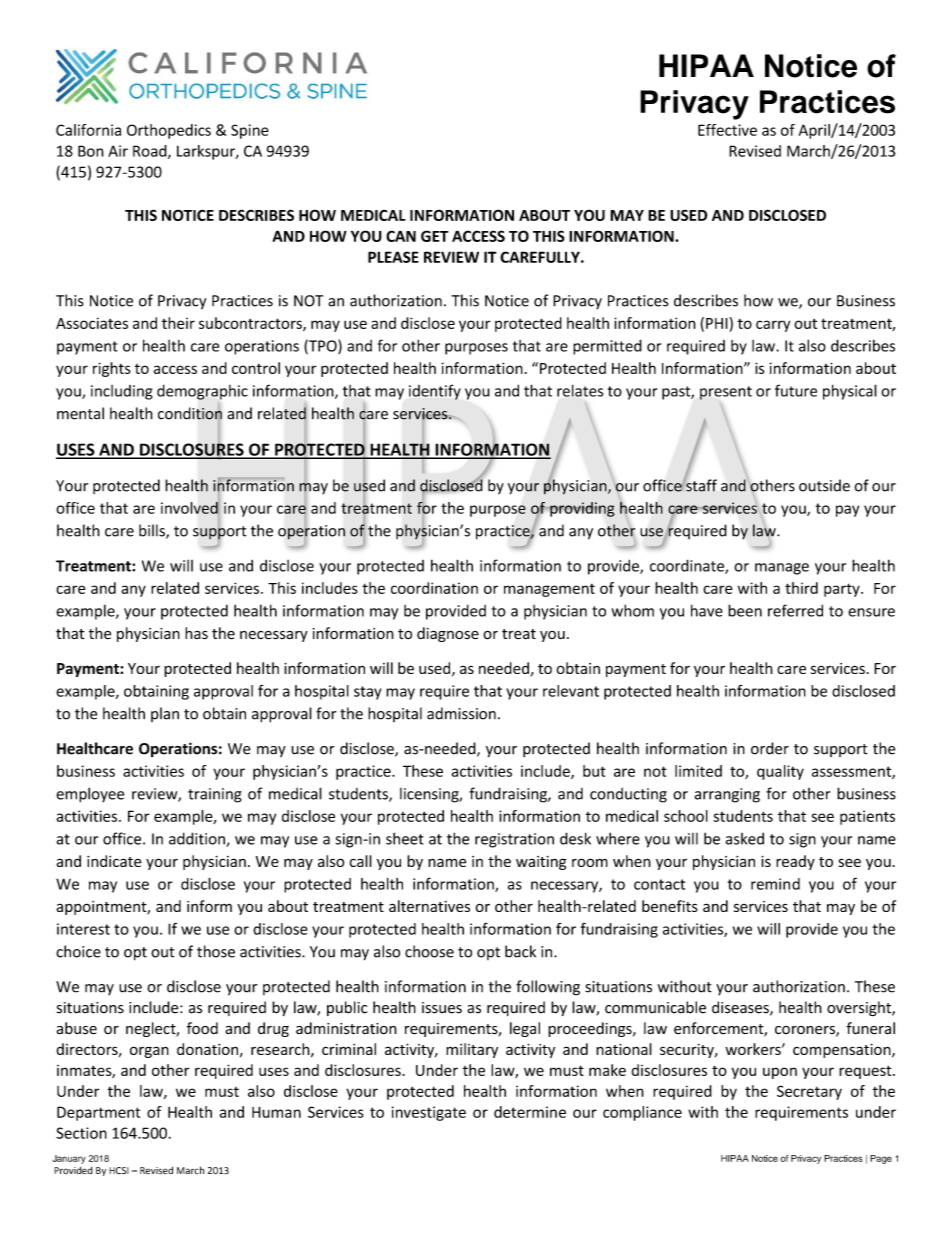  I want to click on has, so click(196, 633).
